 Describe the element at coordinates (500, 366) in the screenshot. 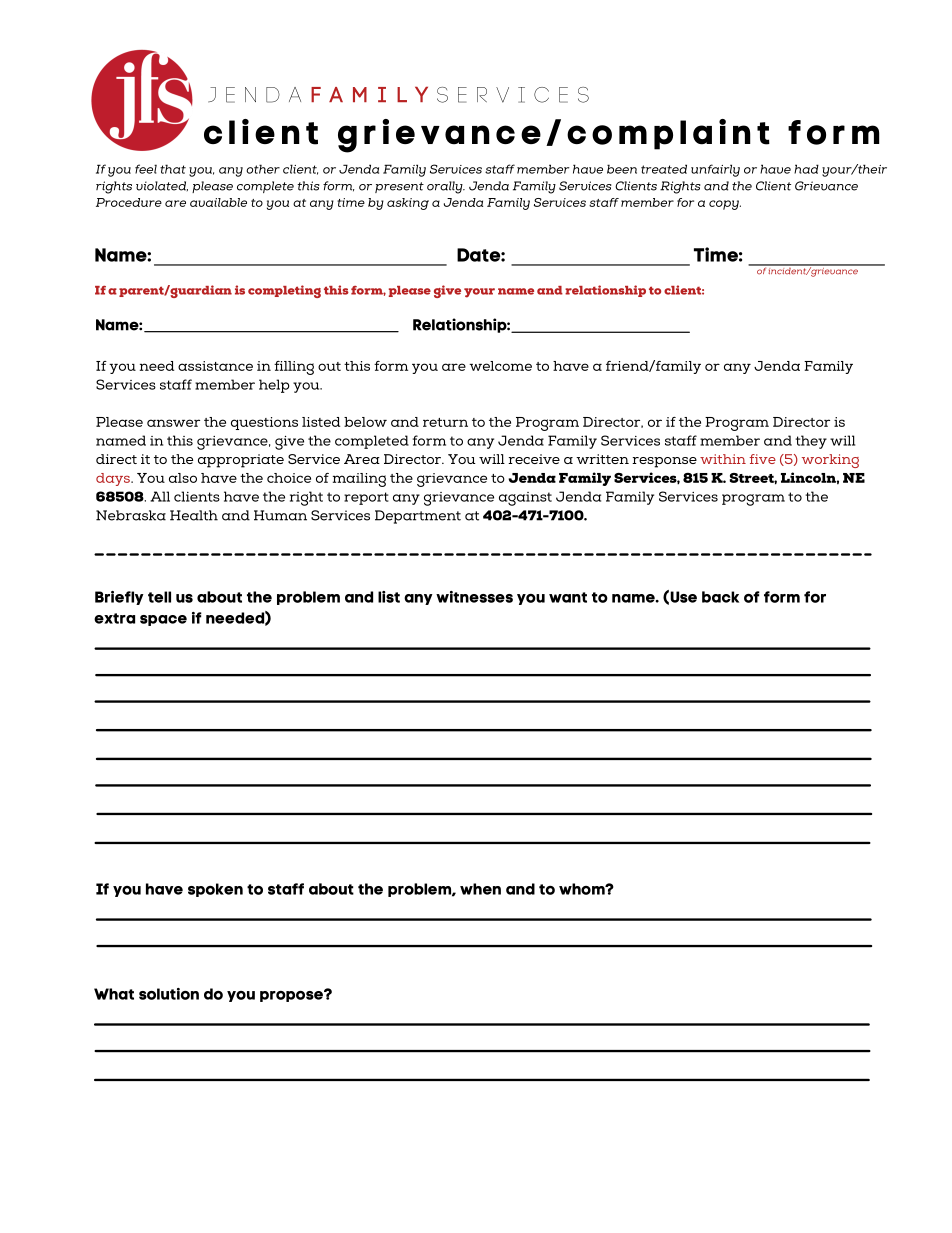

I see `welcome` at that location.
